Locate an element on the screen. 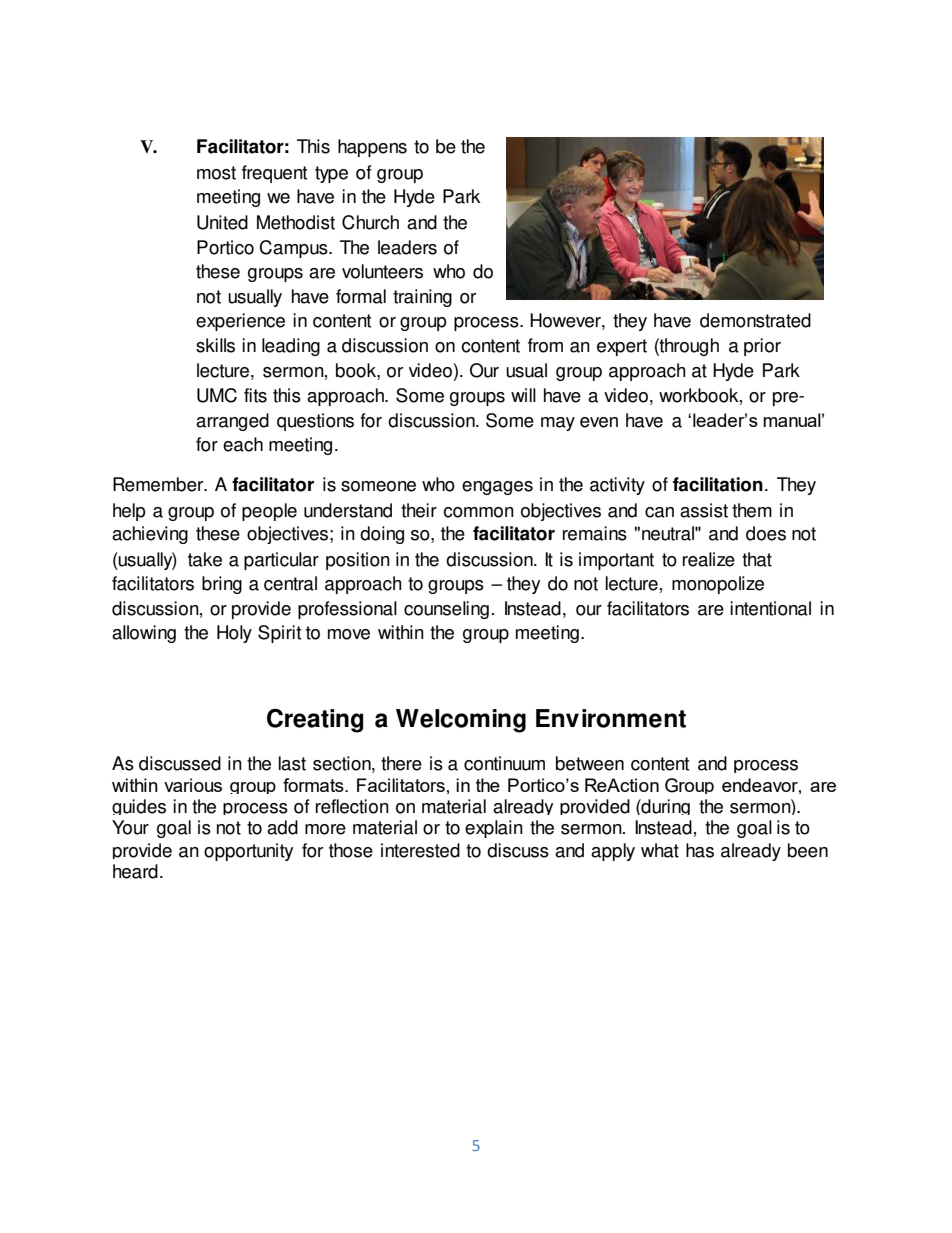  intentional is located at coordinates (770, 608).
